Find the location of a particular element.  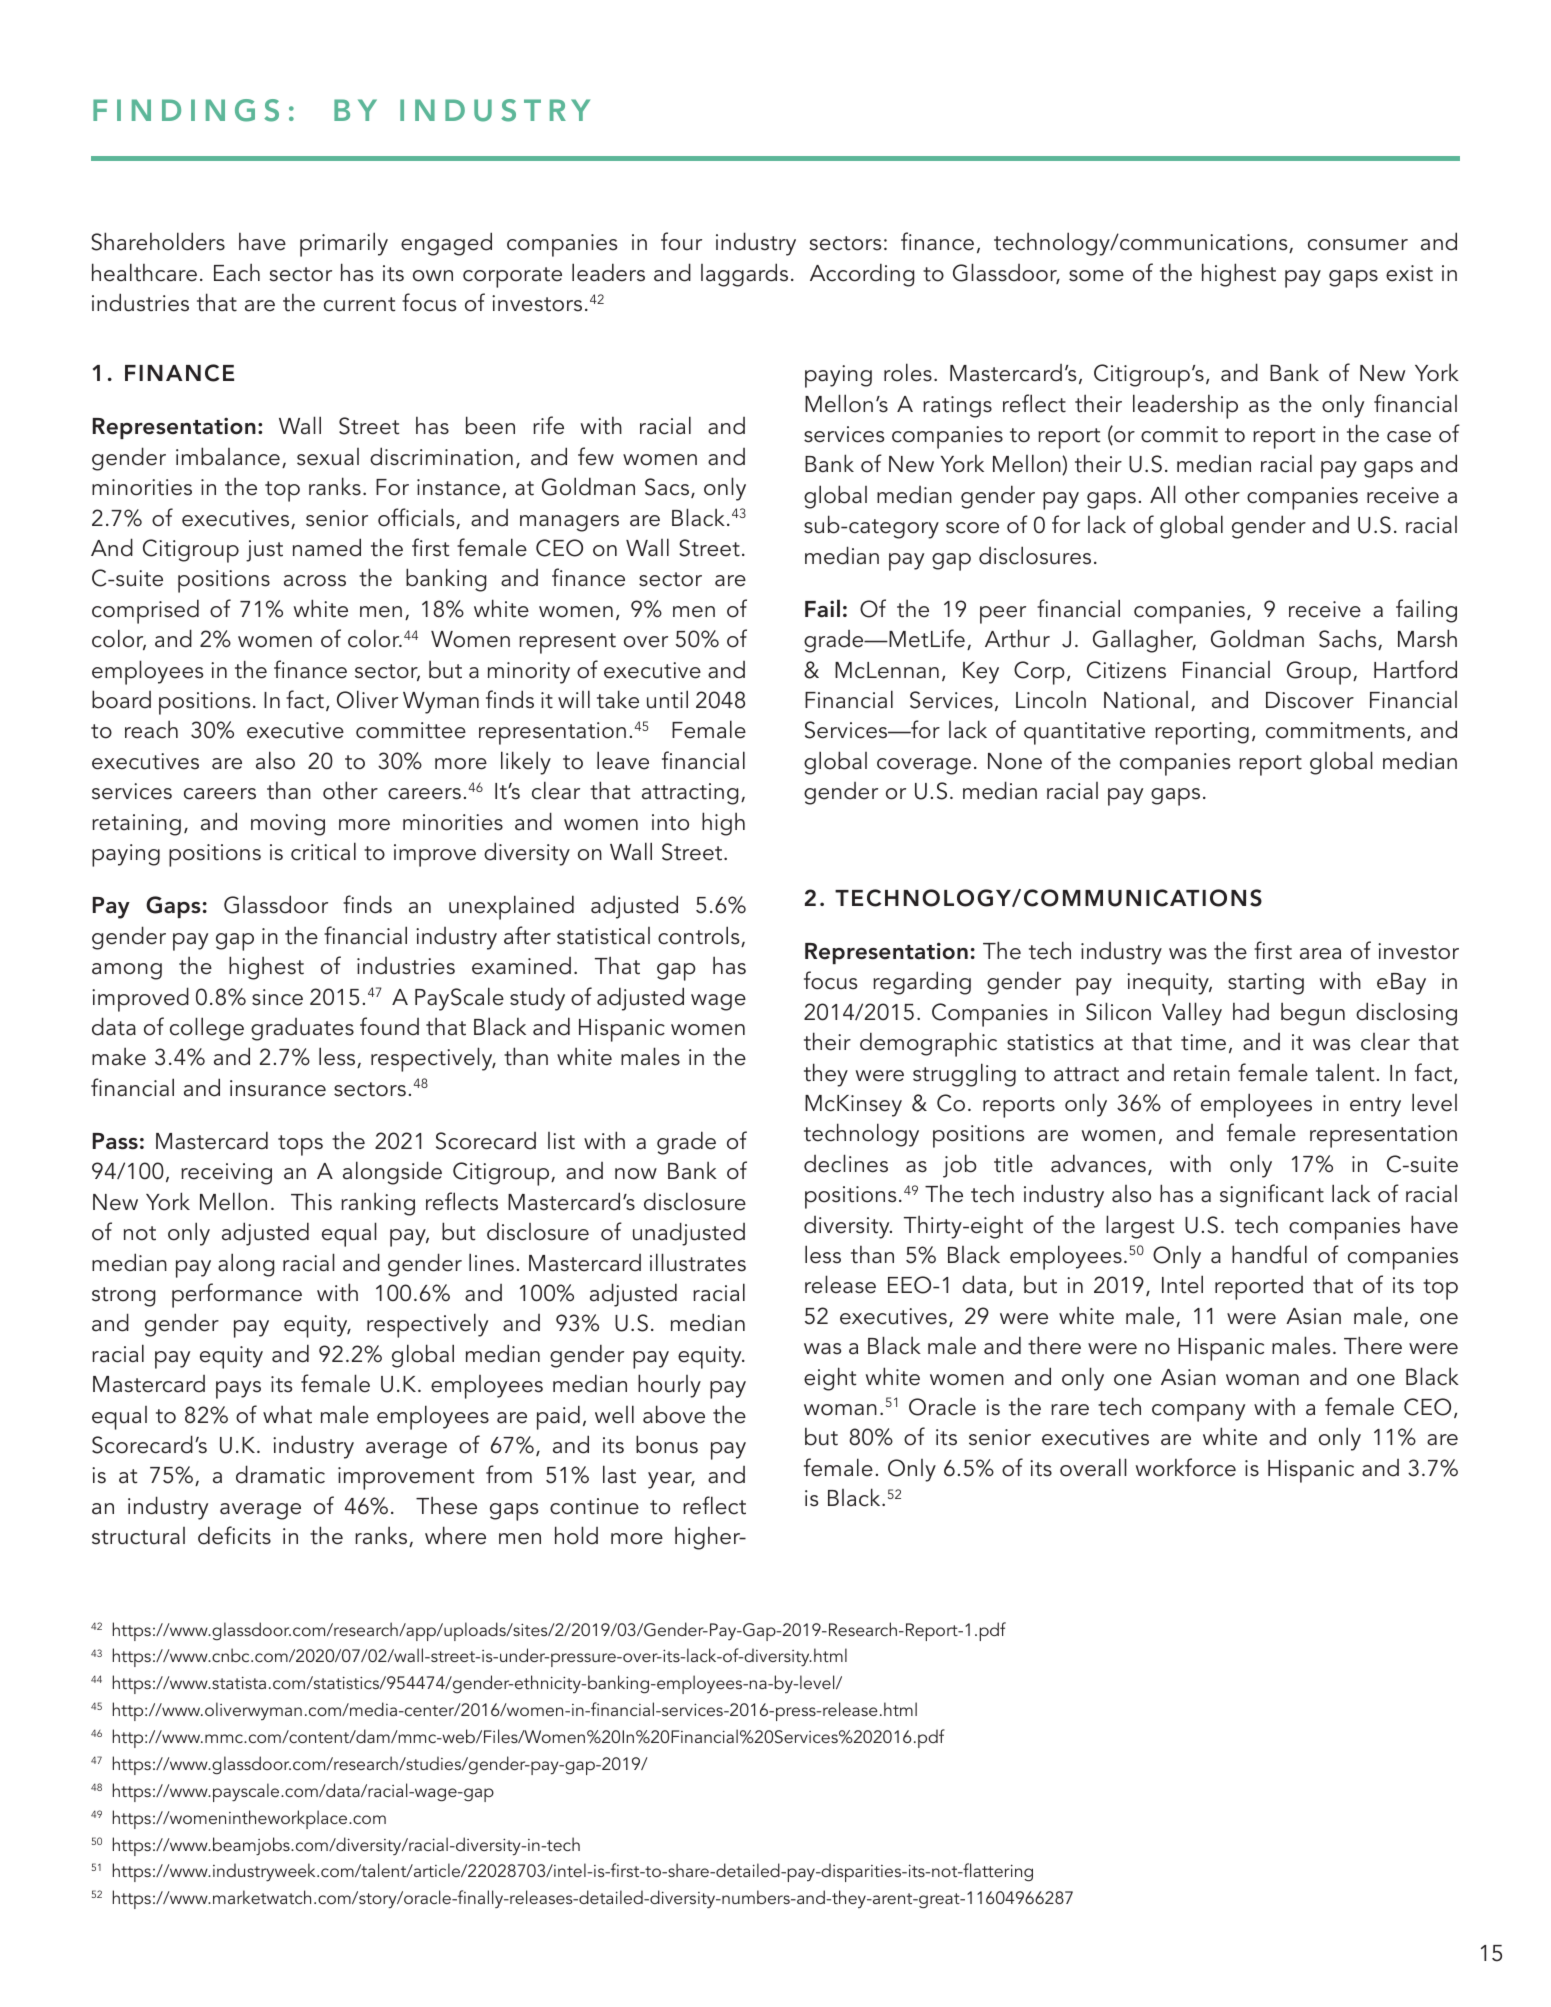

dramatic is located at coordinates (280, 1474).
